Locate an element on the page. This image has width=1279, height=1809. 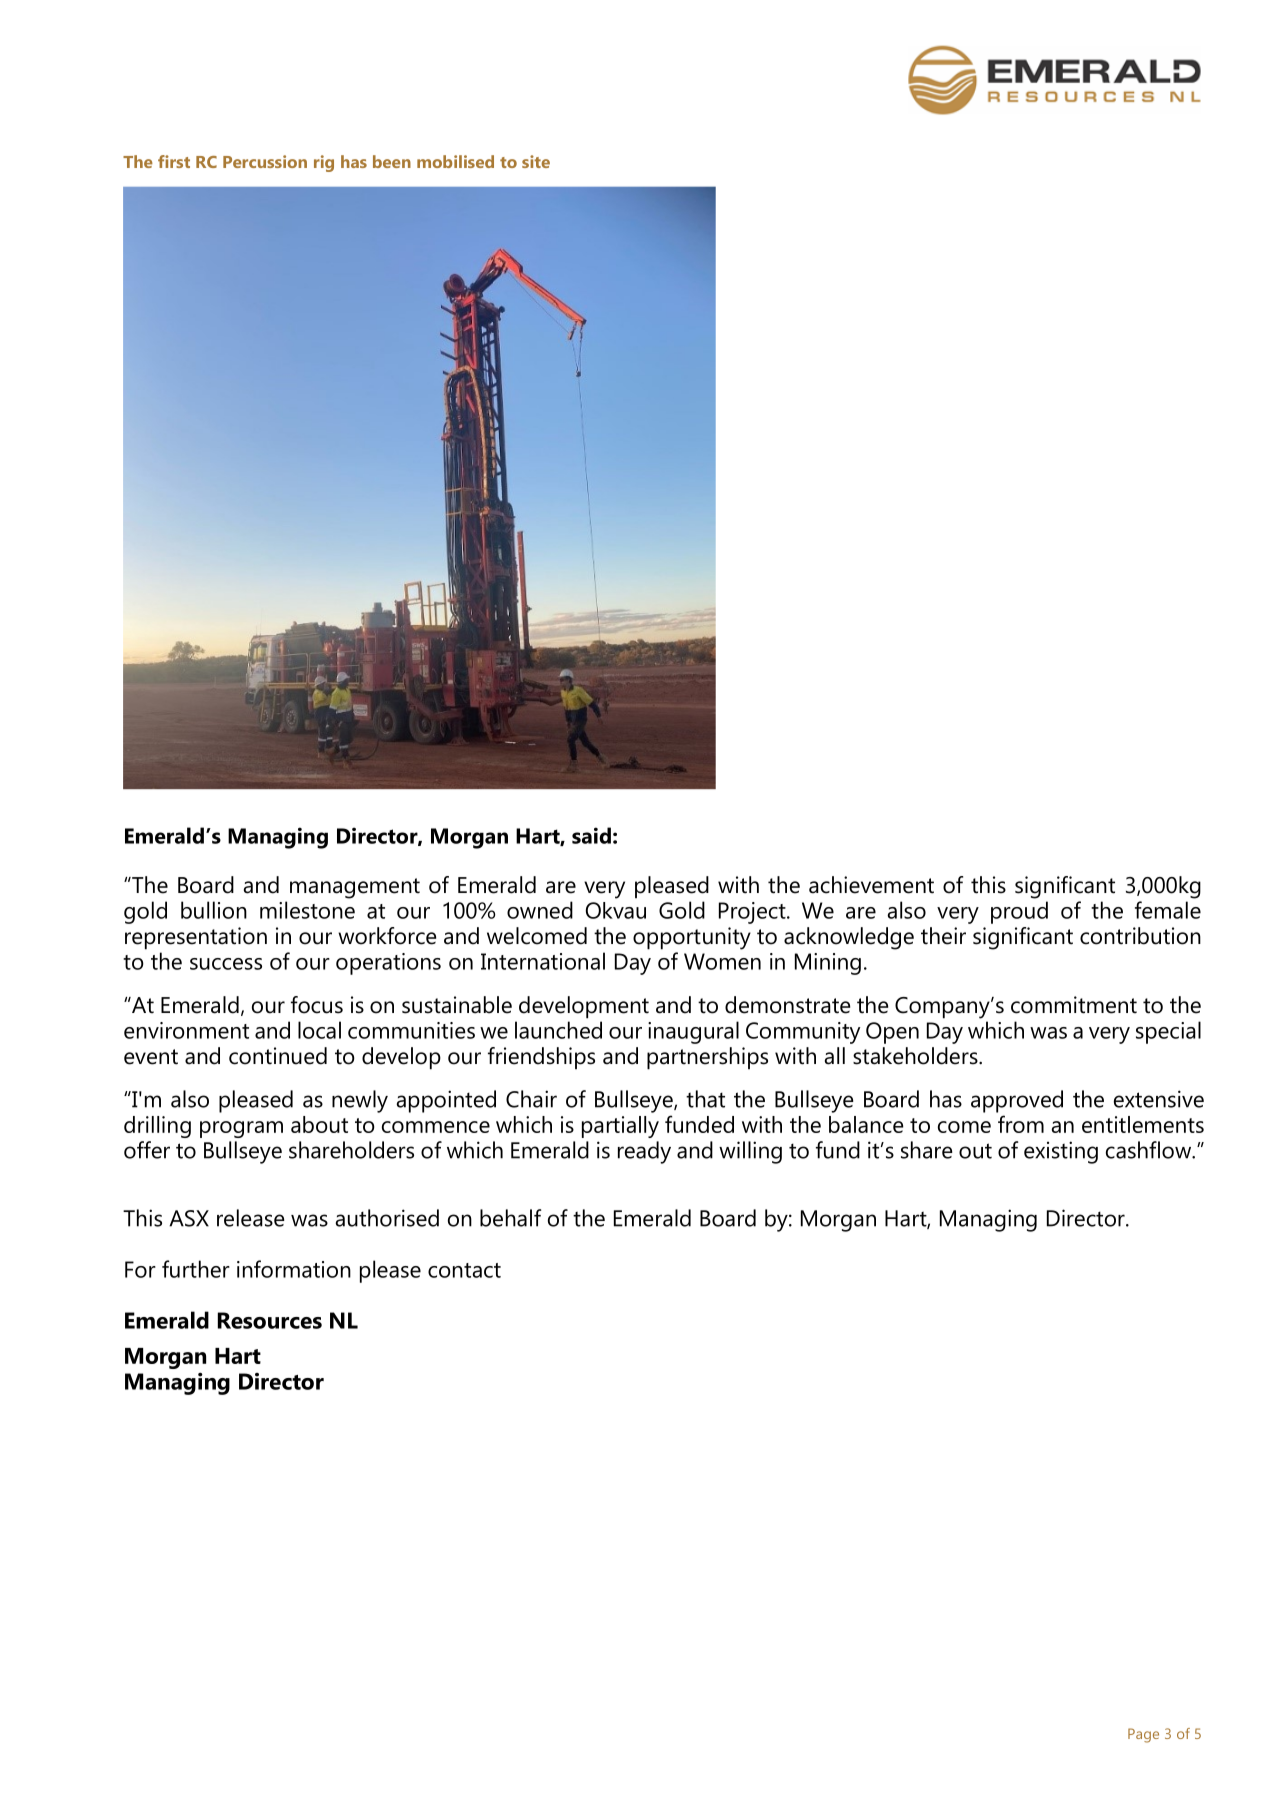
program is located at coordinates (241, 1129).
